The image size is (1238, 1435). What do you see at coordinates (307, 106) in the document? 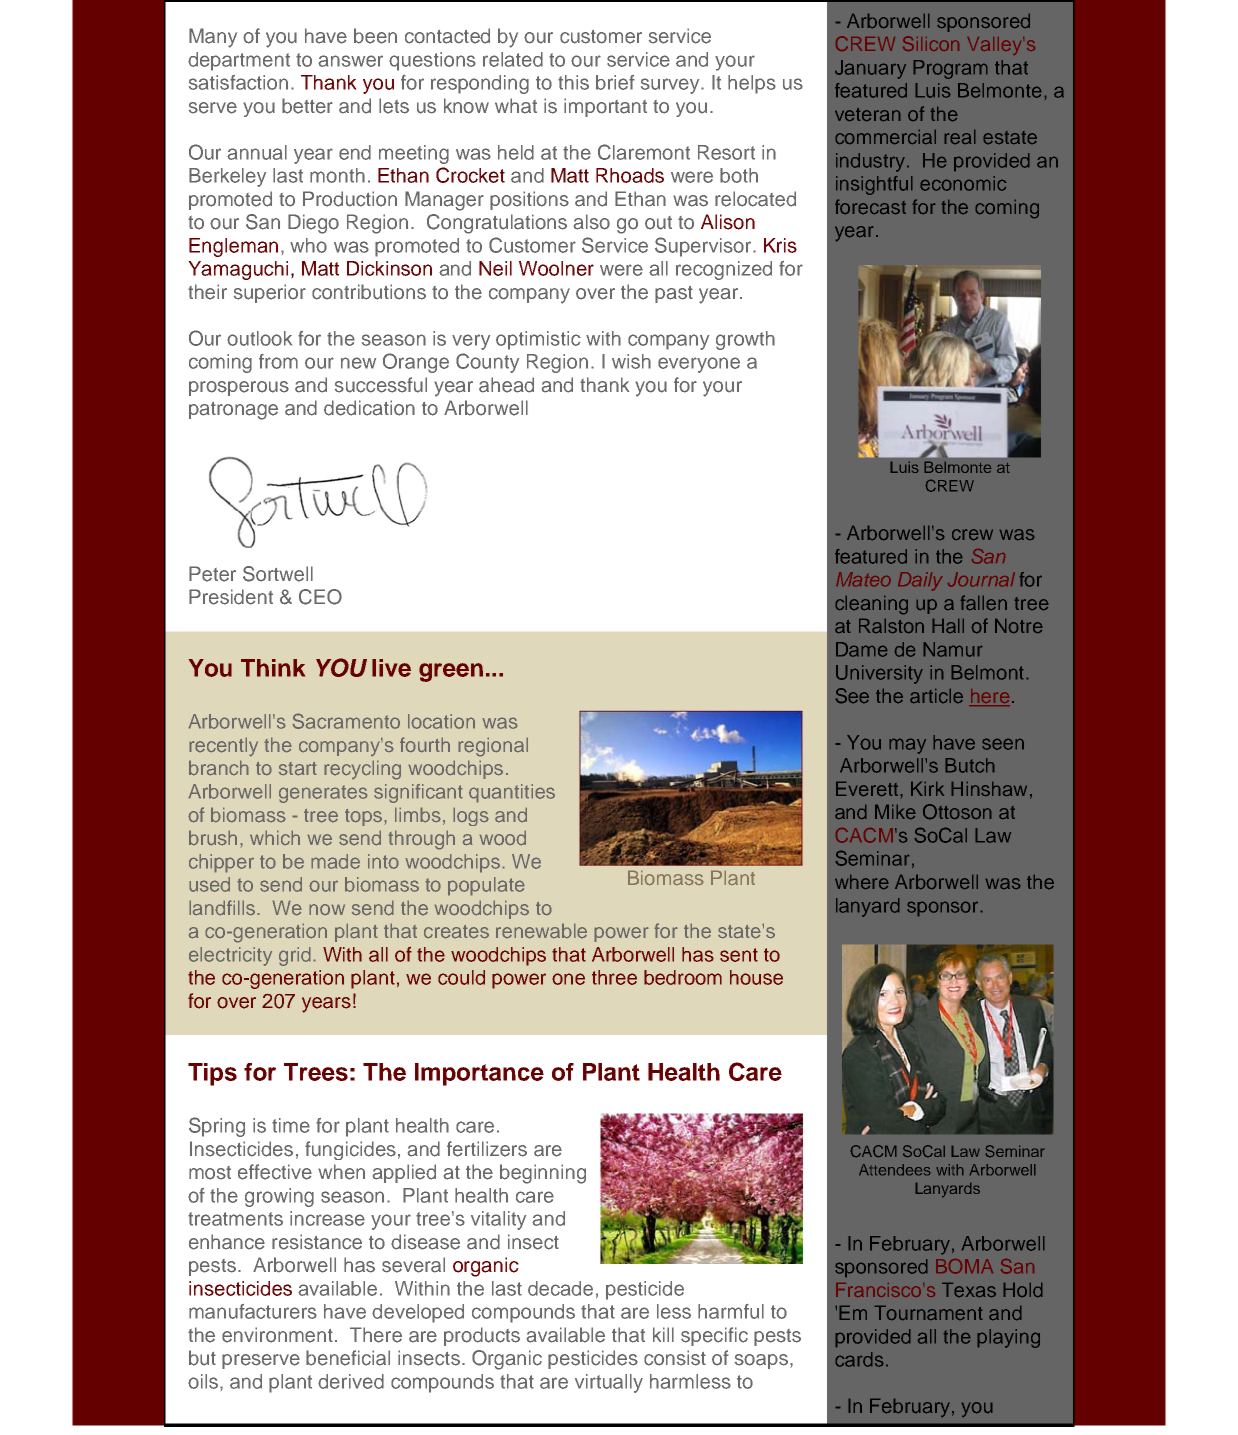
I see `better` at bounding box center [307, 106].
